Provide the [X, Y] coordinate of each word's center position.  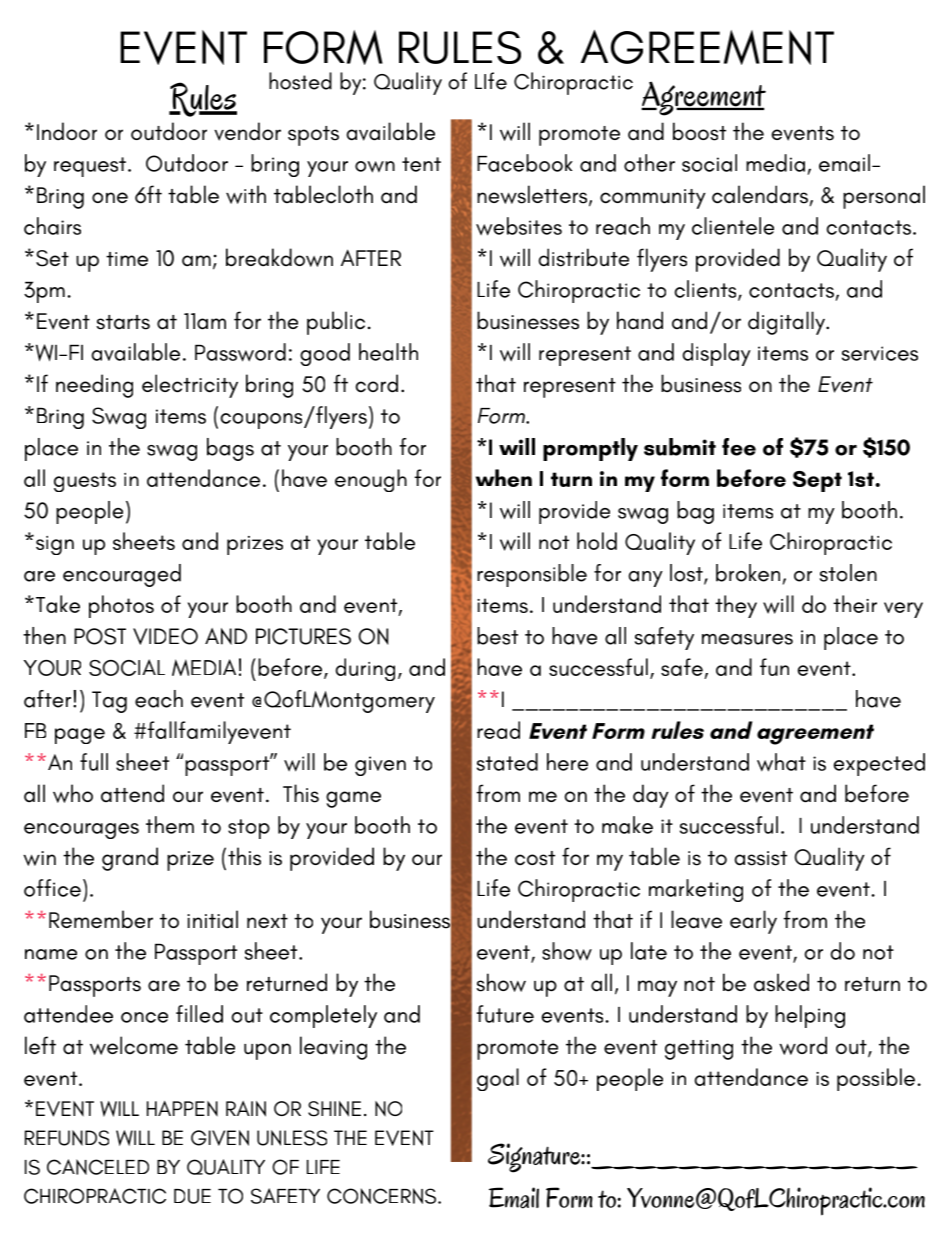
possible [876, 1079]
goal [498, 1079]
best [497, 636]
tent [421, 164]
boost [699, 131]
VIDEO [165, 636]
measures [747, 639]
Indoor [67, 131]
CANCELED [98, 1167]
